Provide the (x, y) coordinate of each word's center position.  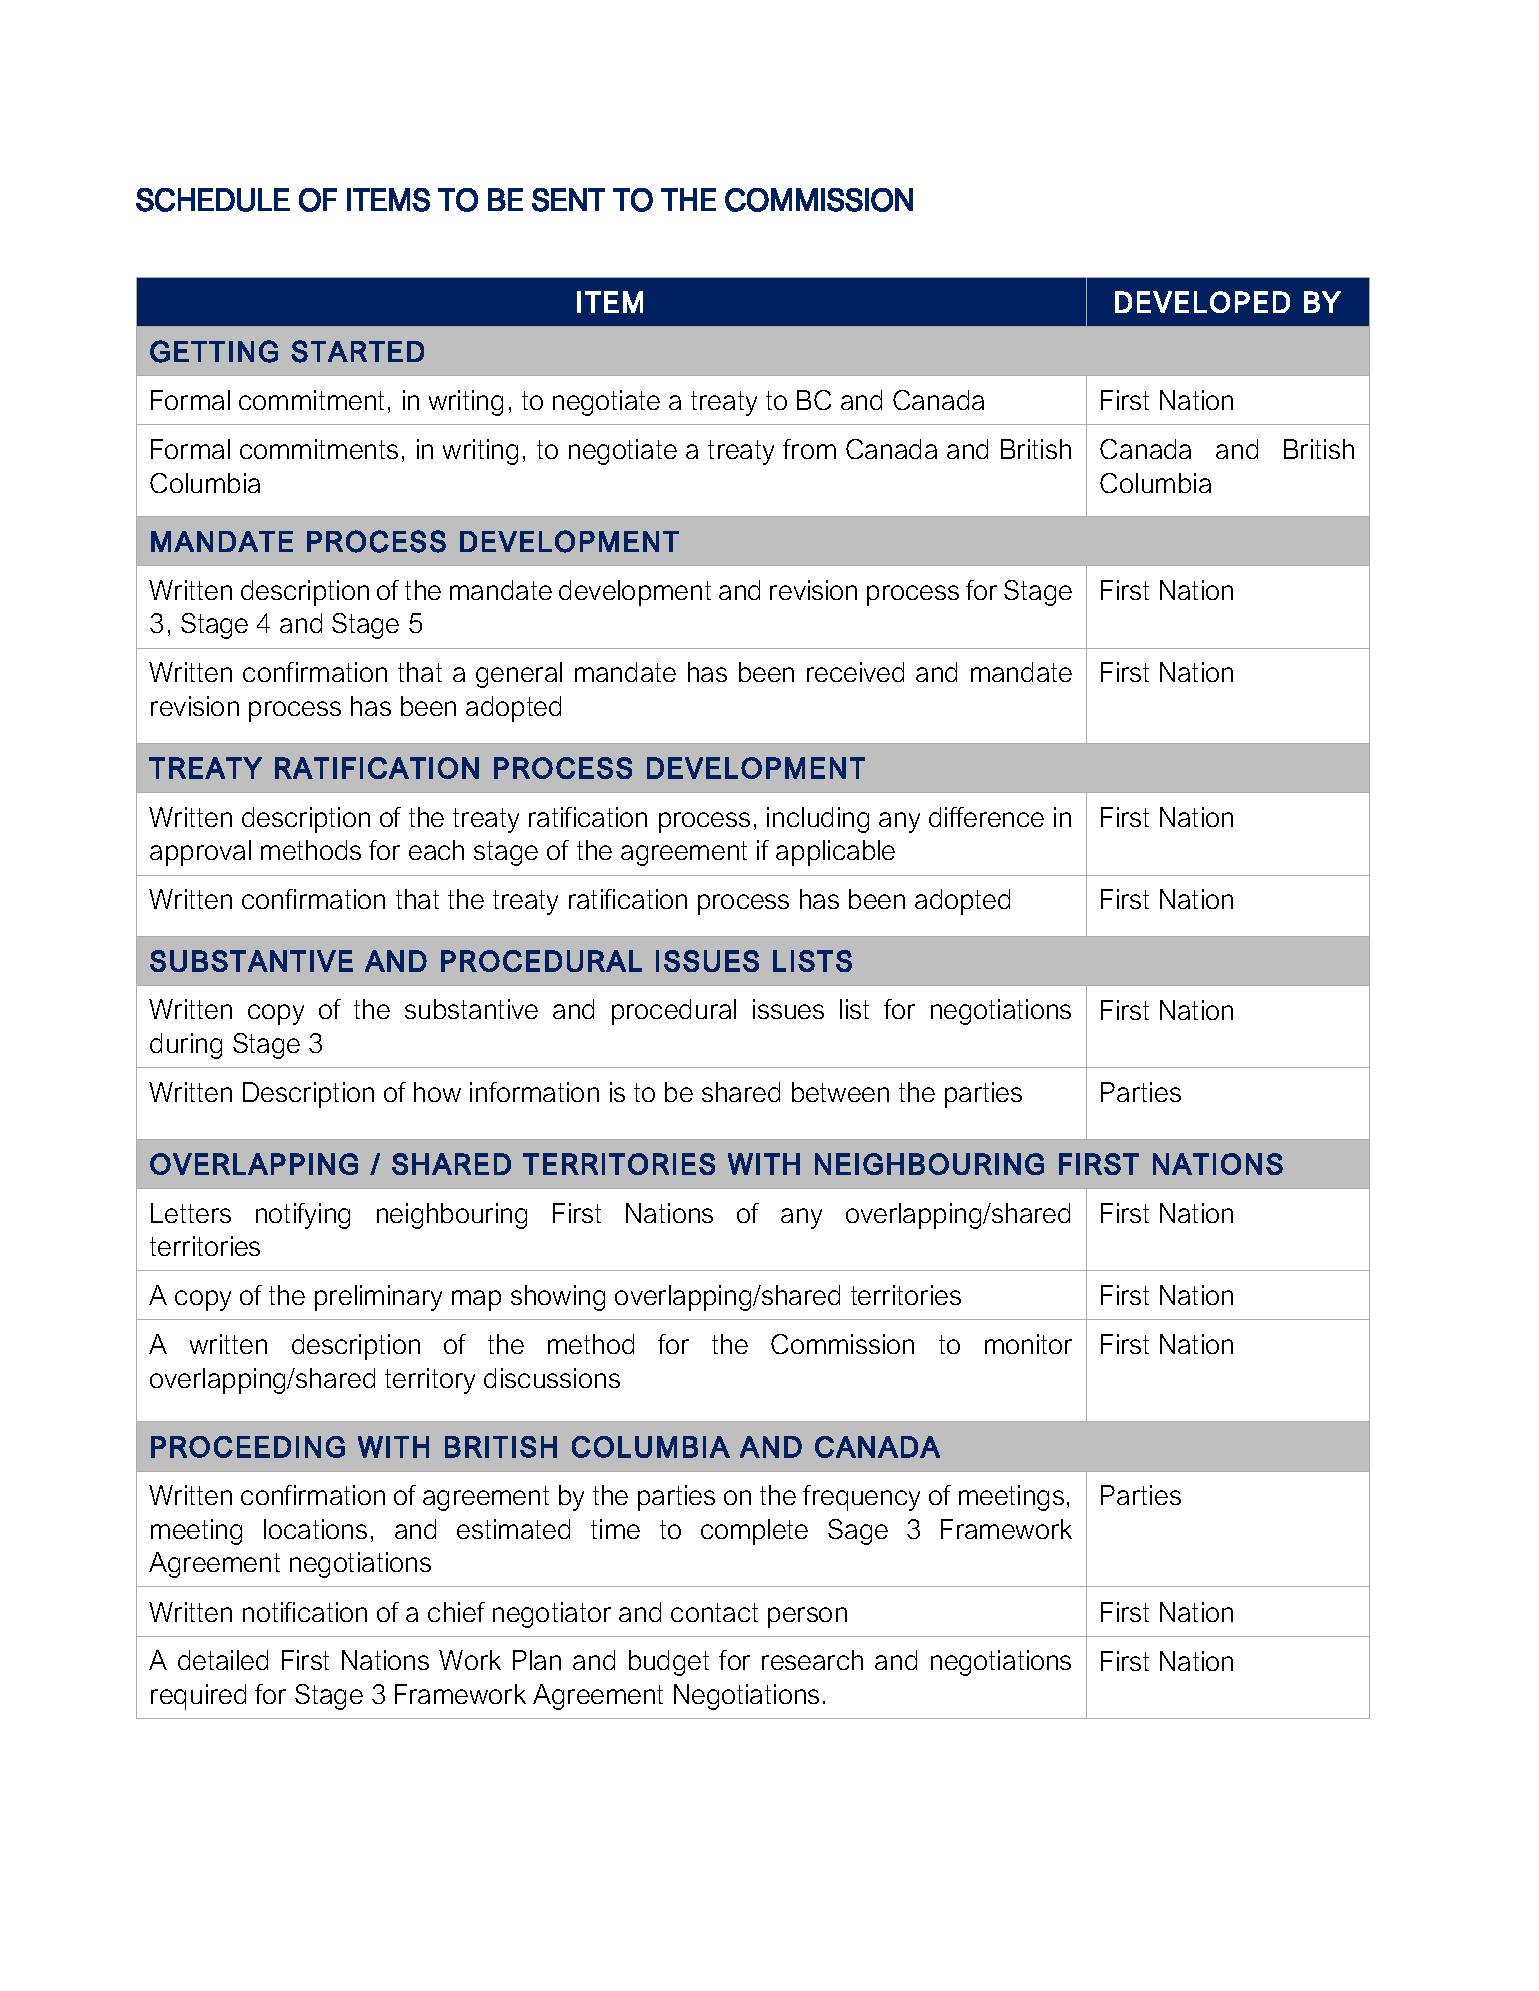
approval (200, 853)
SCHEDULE (213, 200)
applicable (835, 853)
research (812, 1660)
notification (305, 1612)
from (809, 449)
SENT (568, 200)
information (534, 1092)
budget (669, 1663)
